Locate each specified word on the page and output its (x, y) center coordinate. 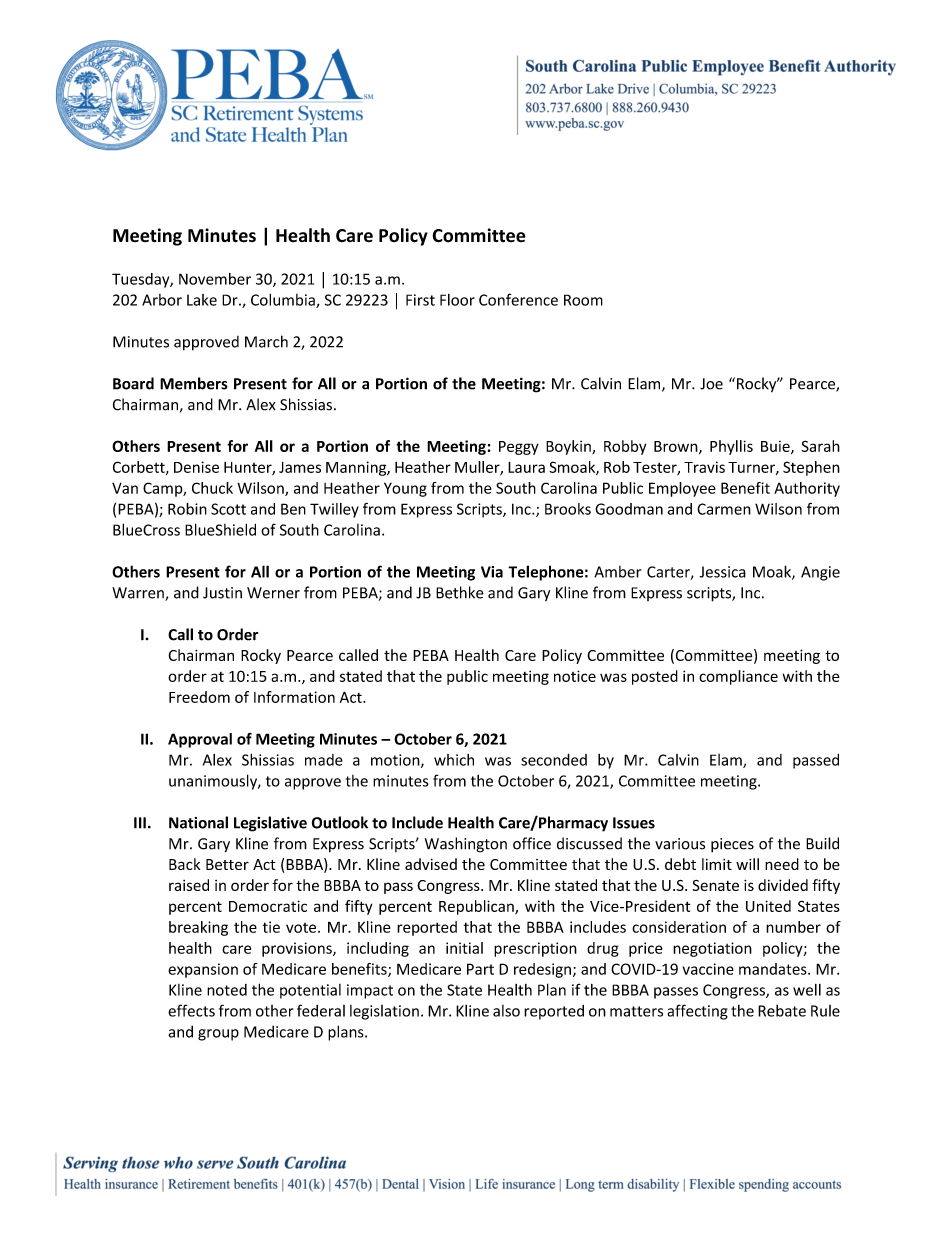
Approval (200, 740)
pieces (732, 845)
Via (492, 572)
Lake (202, 300)
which (454, 760)
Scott (228, 509)
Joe (711, 384)
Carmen (724, 509)
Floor (457, 300)
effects (191, 1010)
